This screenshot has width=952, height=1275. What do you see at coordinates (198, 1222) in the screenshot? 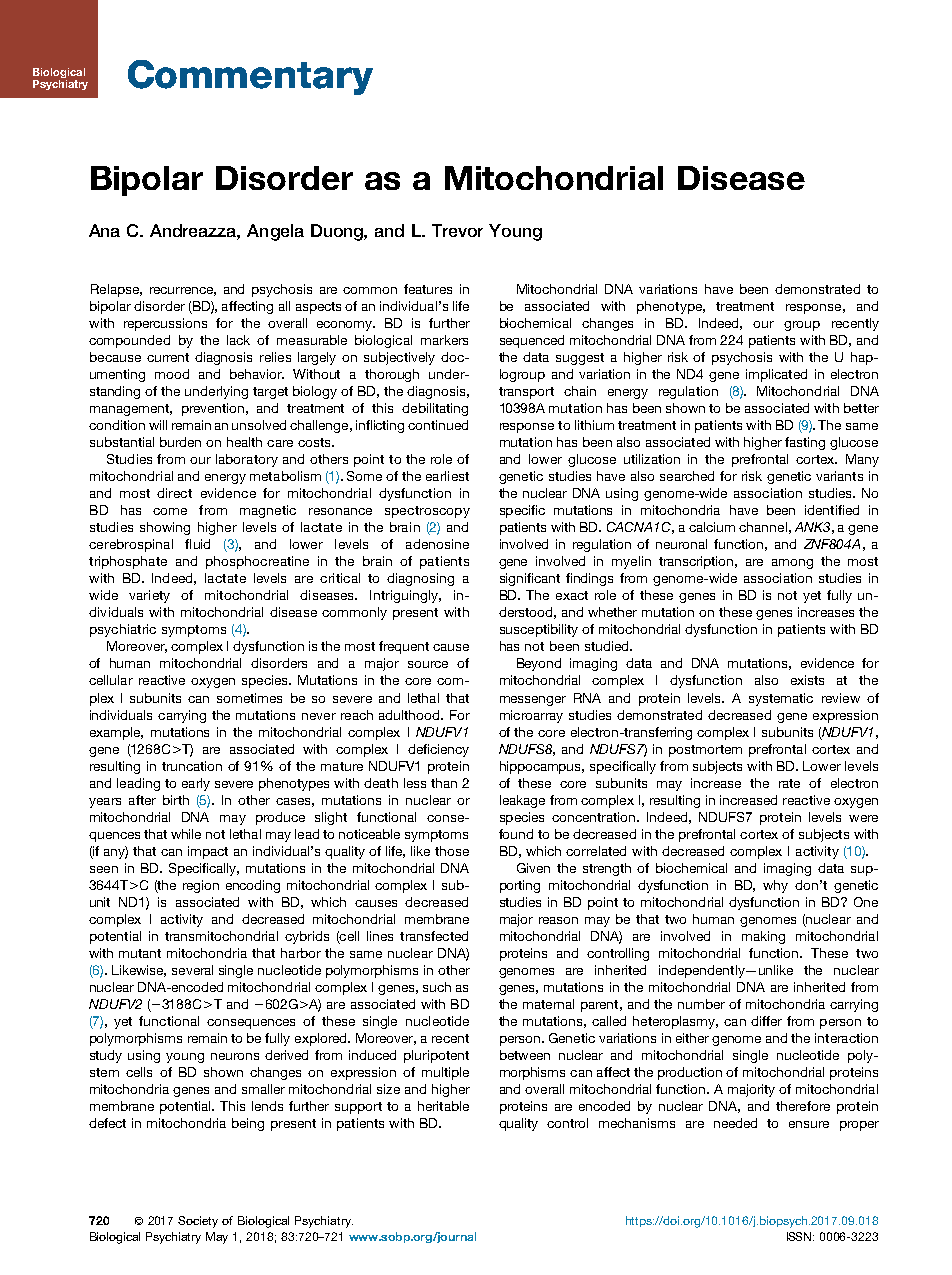
I see `Society` at bounding box center [198, 1222].
